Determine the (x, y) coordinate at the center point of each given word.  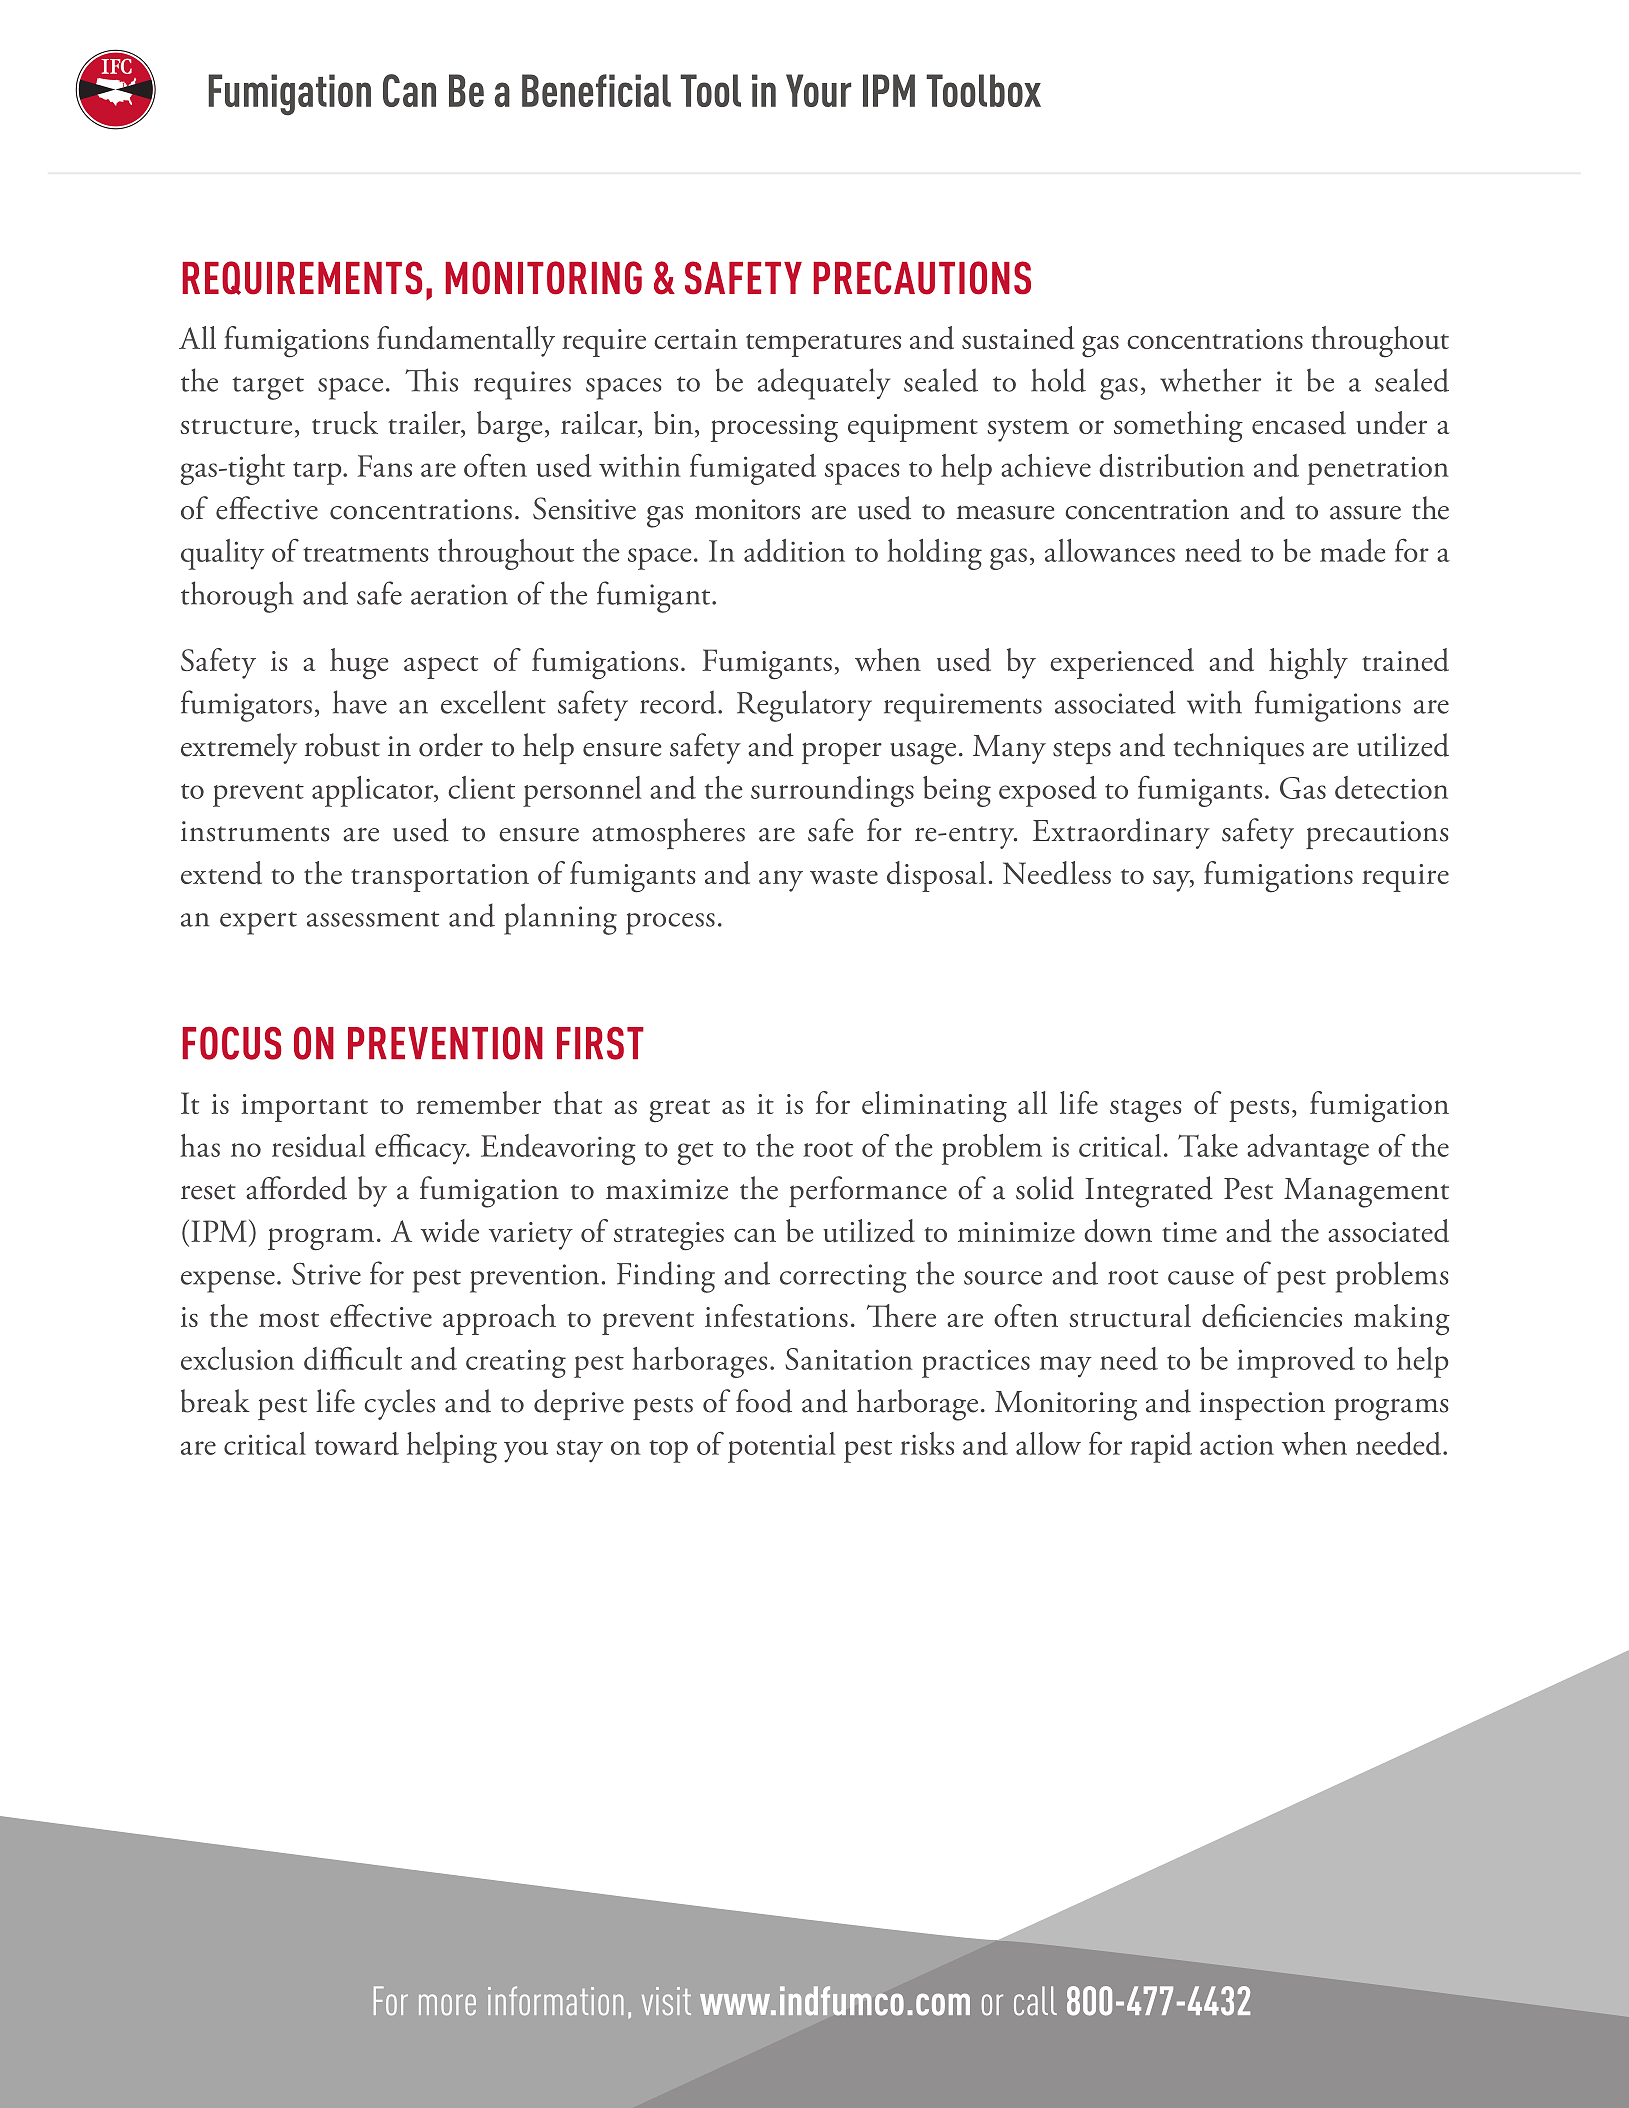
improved (1296, 1362)
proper (842, 753)
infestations (776, 1315)
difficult (353, 1358)
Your (818, 90)
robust (342, 745)
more (447, 2004)
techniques (1239, 748)
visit (666, 2001)
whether (1210, 380)
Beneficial (596, 90)
